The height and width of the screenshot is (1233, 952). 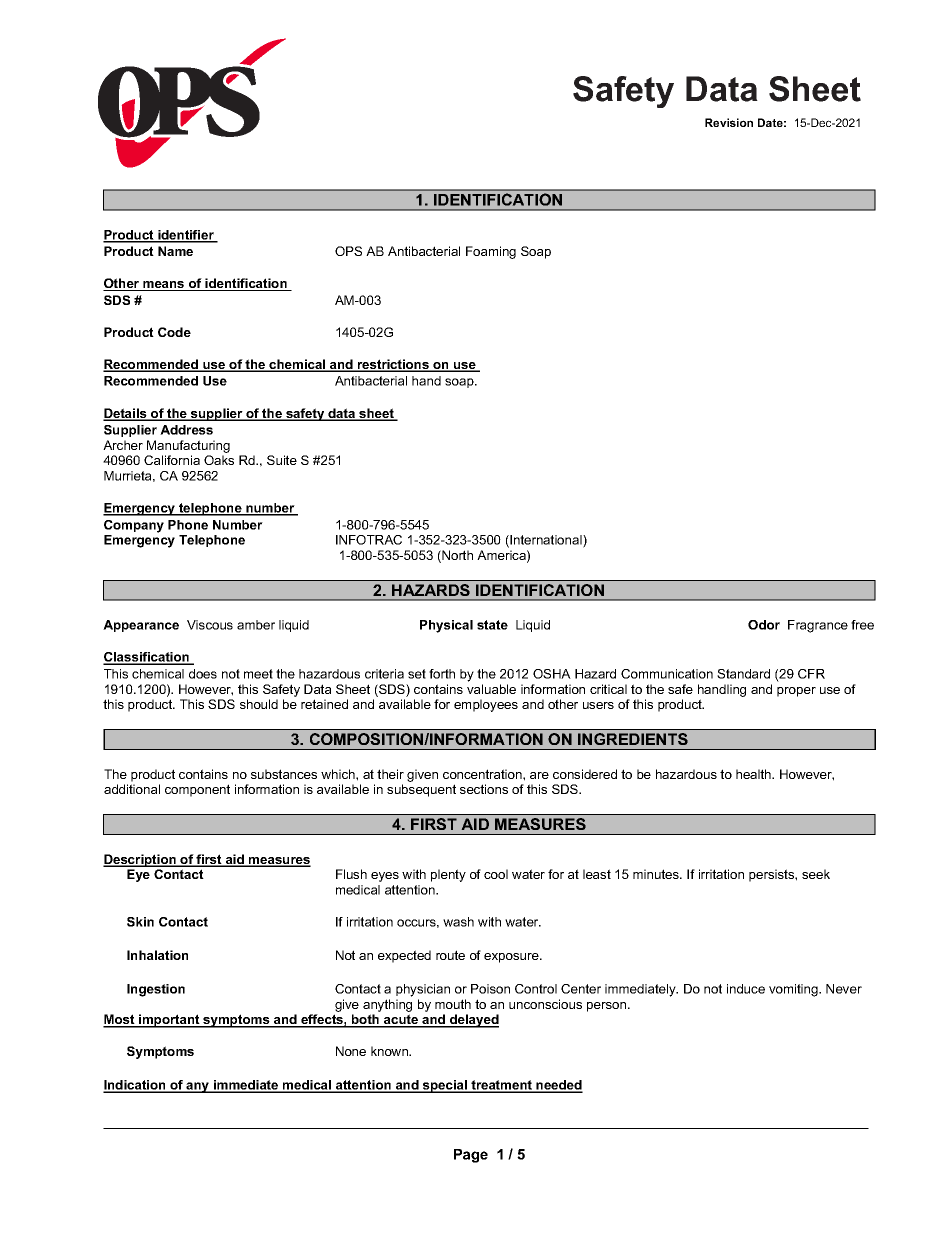 What do you see at coordinates (492, 625) in the screenshot?
I see `state` at bounding box center [492, 625].
